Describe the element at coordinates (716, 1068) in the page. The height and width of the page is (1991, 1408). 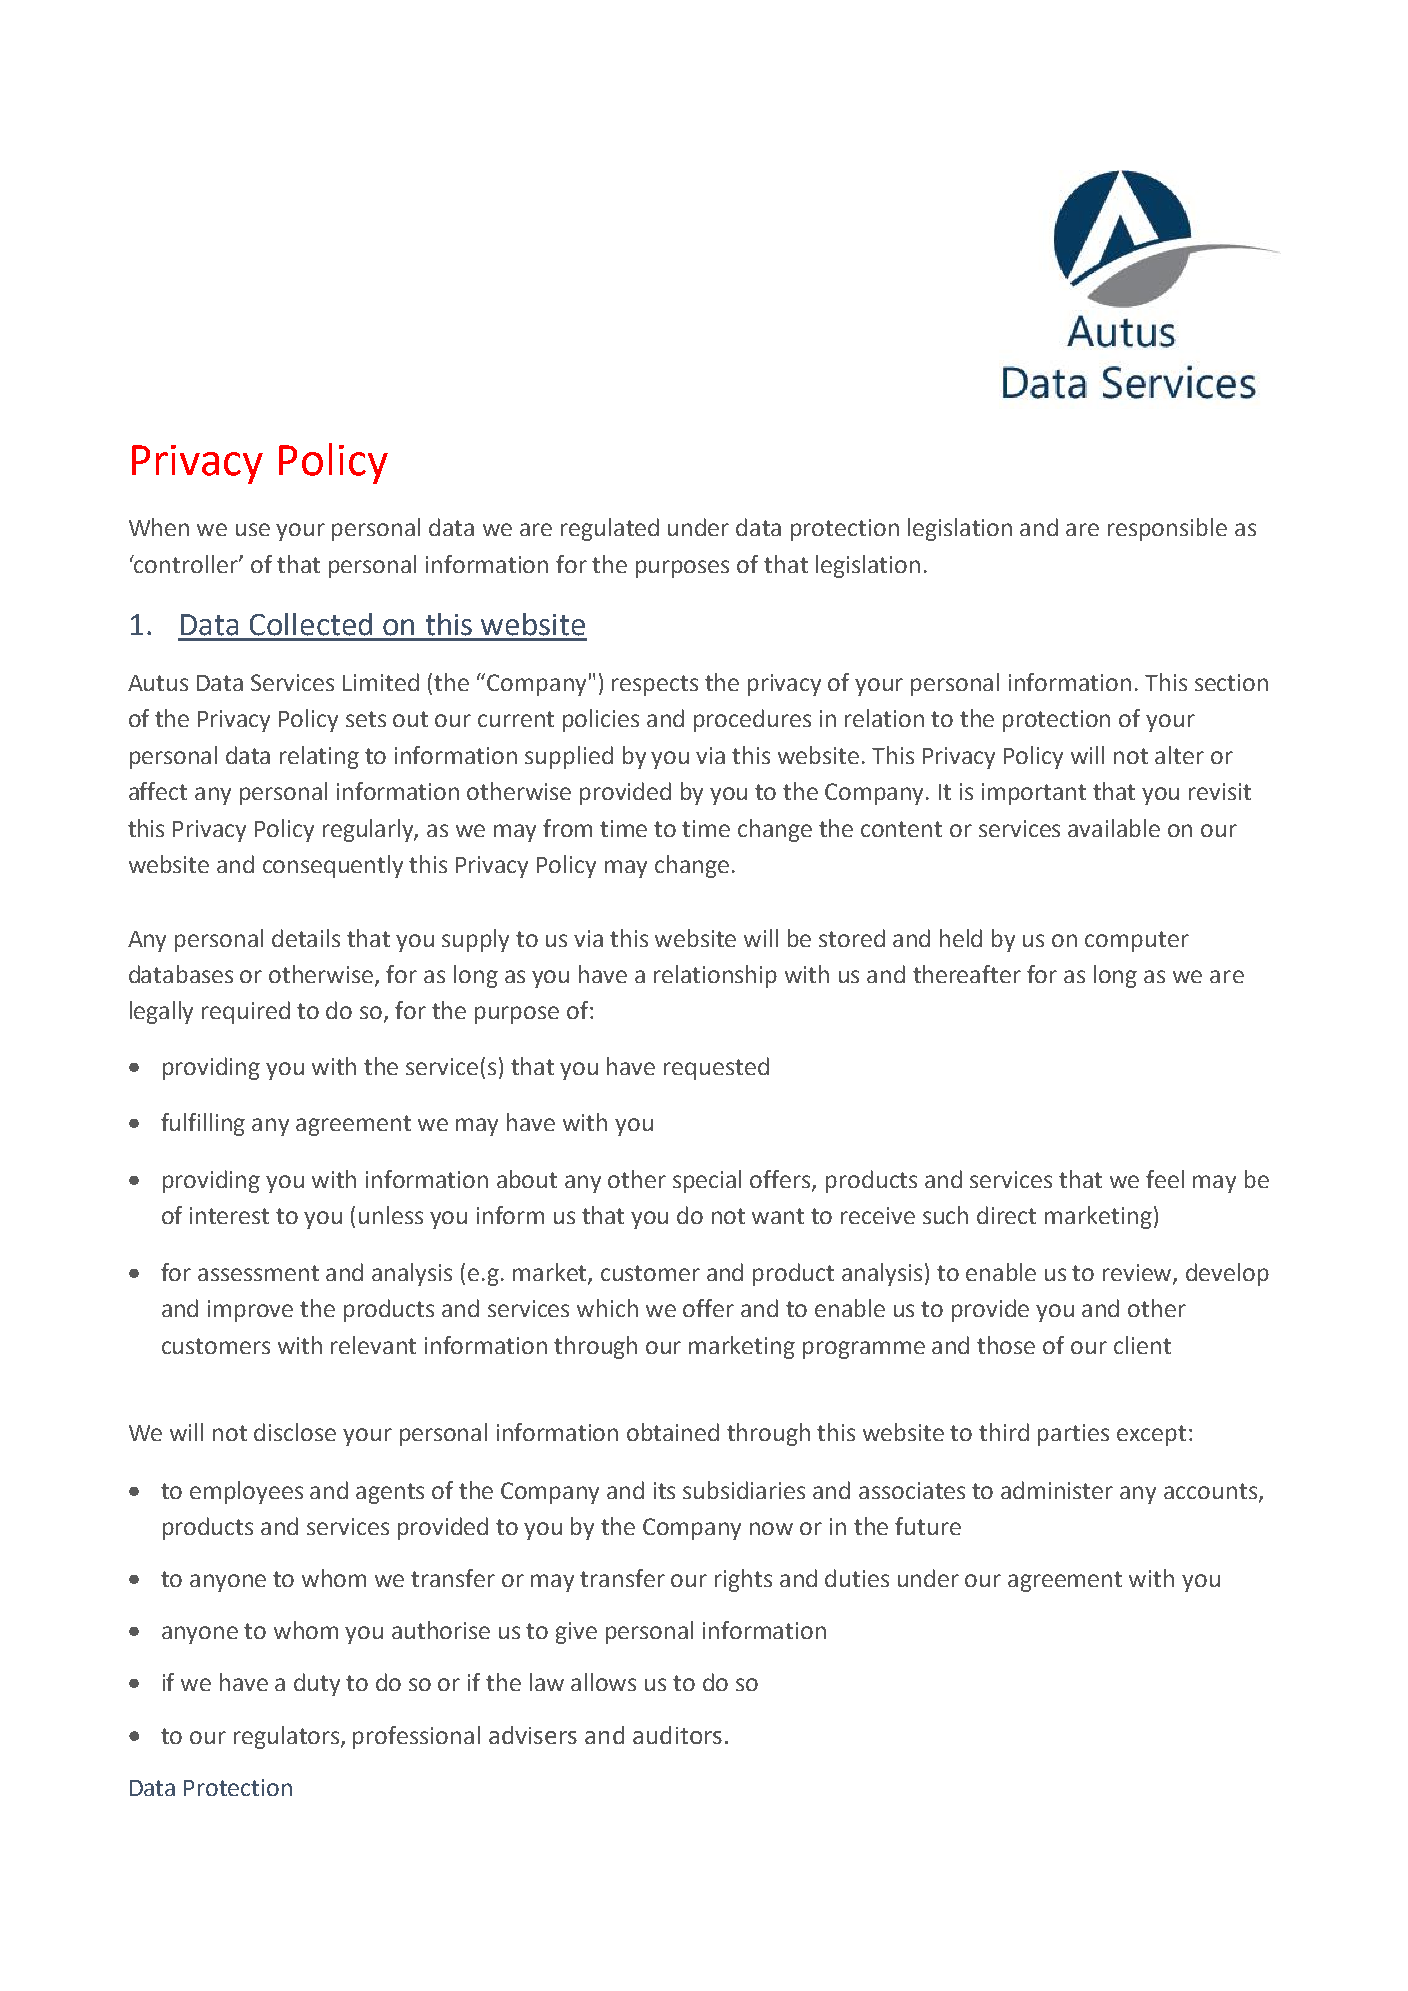
I see `requested` at that location.
